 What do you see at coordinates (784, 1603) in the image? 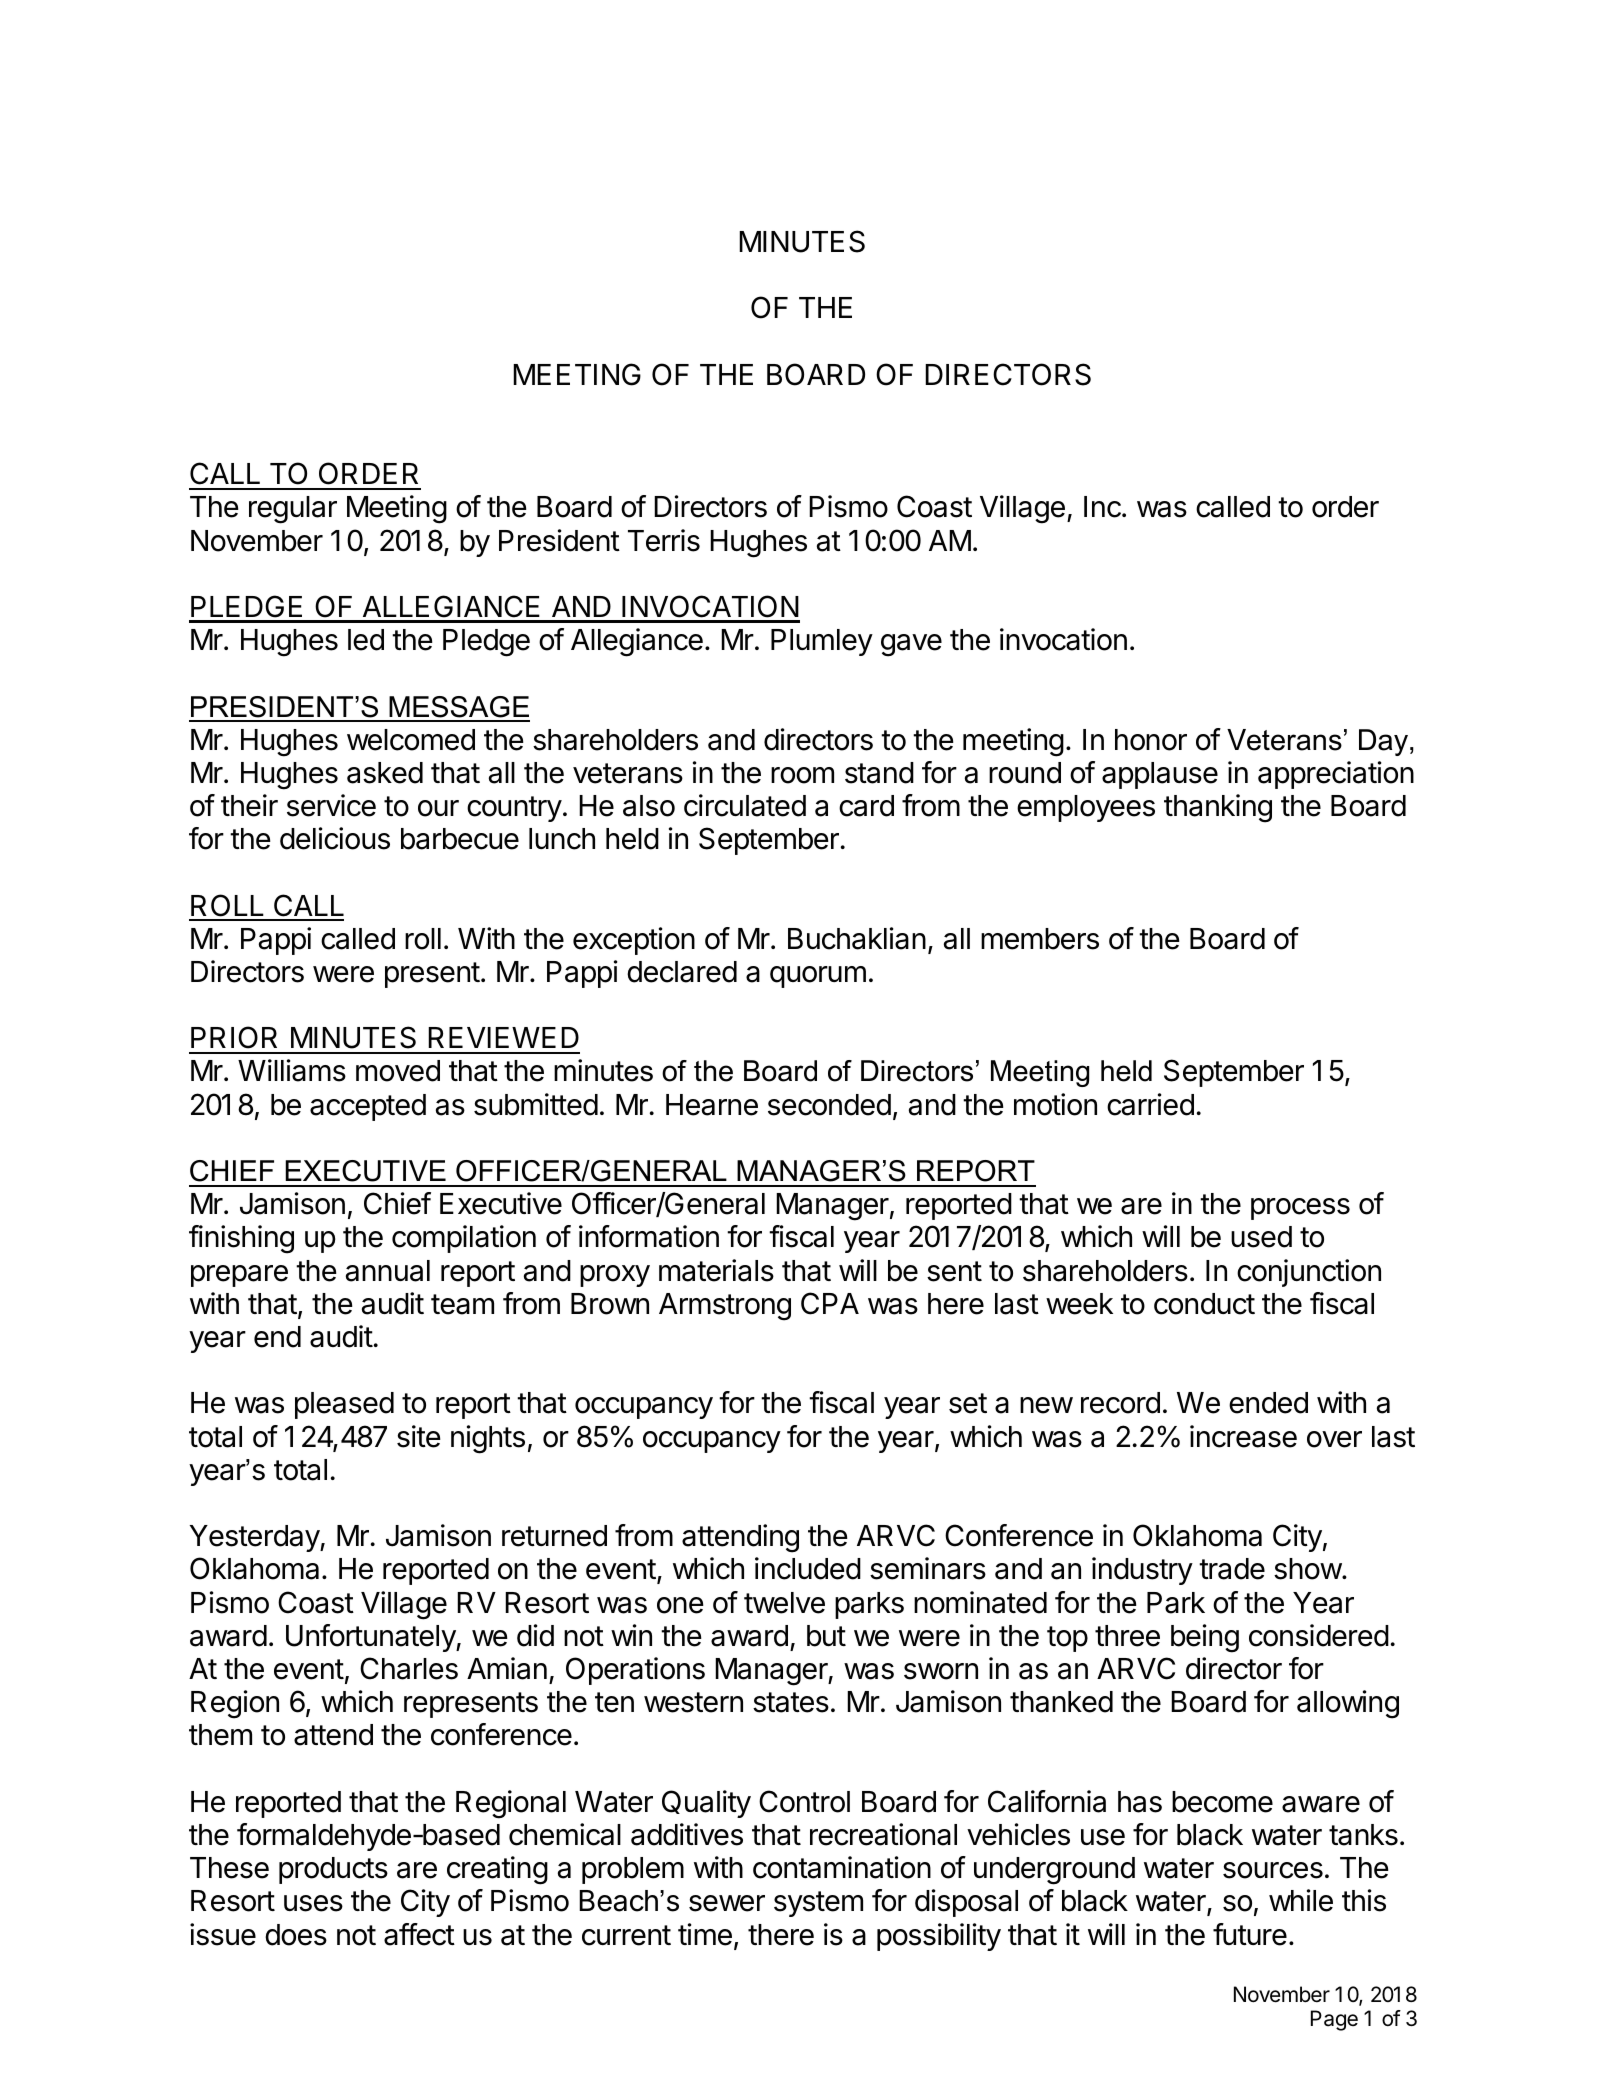
I see `twelve` at bounding box center [784, 1603].
